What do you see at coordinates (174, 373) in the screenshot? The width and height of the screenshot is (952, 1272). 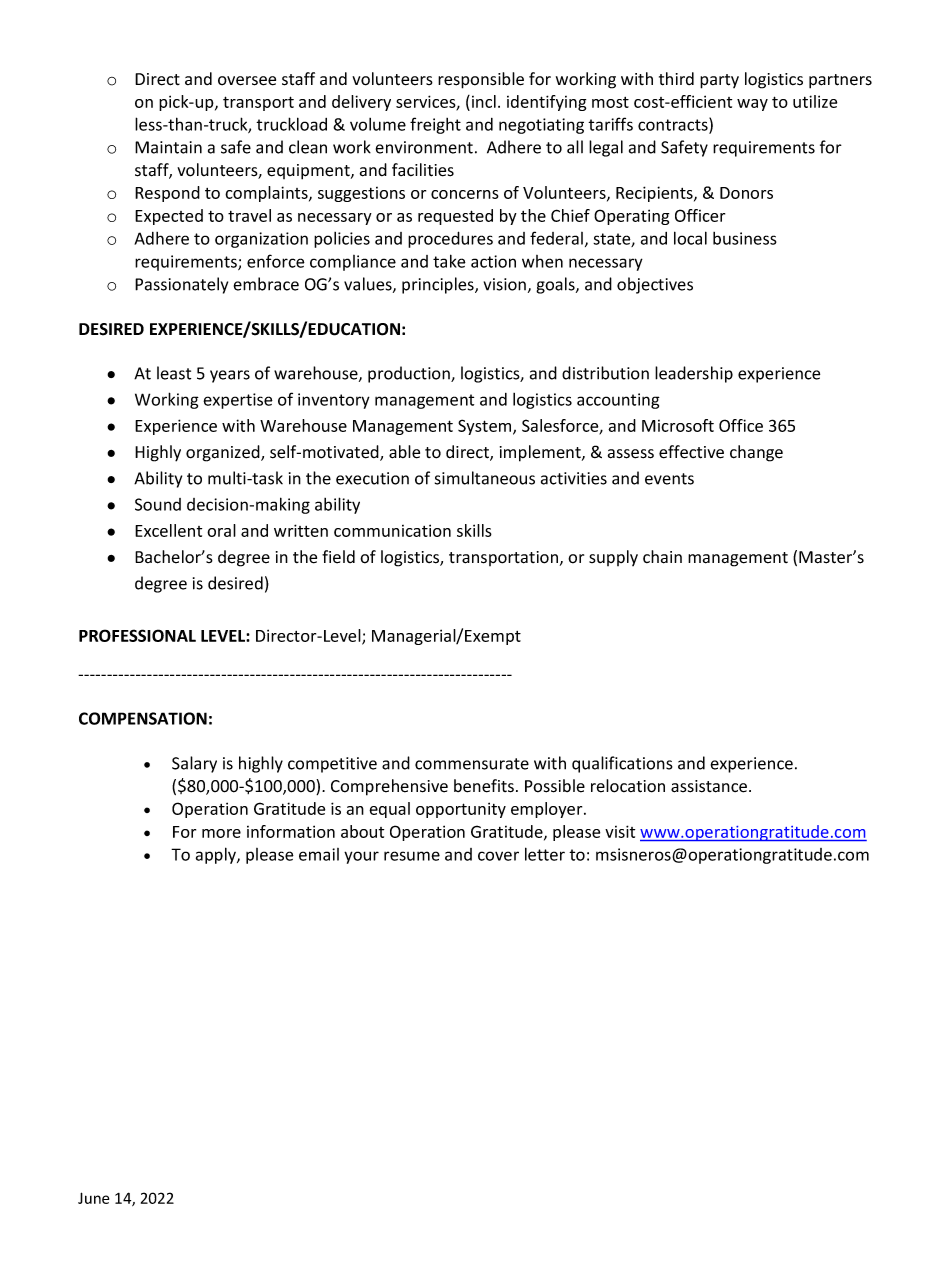 I see `least` at bounding box center [174, 373].
